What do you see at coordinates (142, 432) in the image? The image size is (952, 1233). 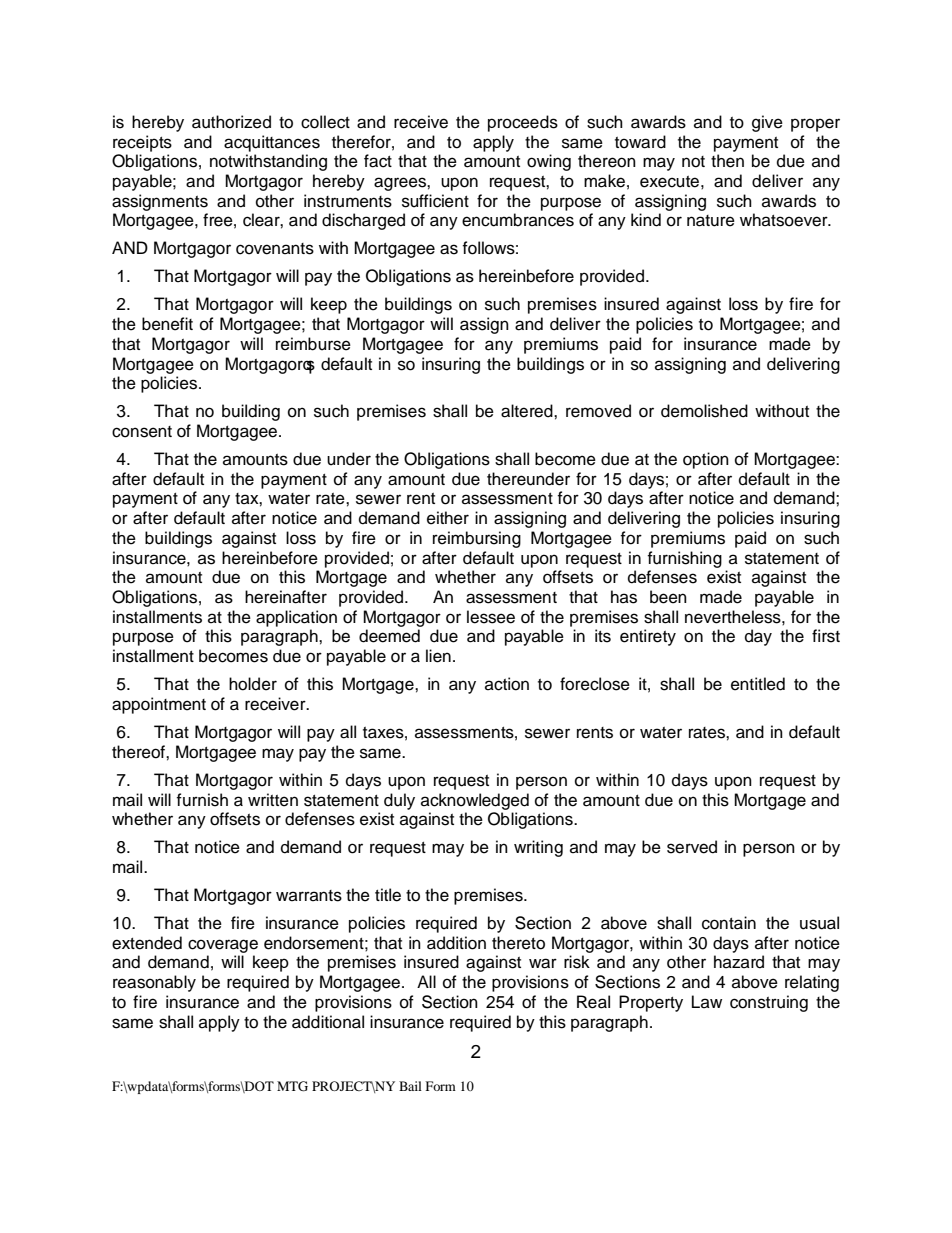 I see `consent` at bounding box center [142, 432].
